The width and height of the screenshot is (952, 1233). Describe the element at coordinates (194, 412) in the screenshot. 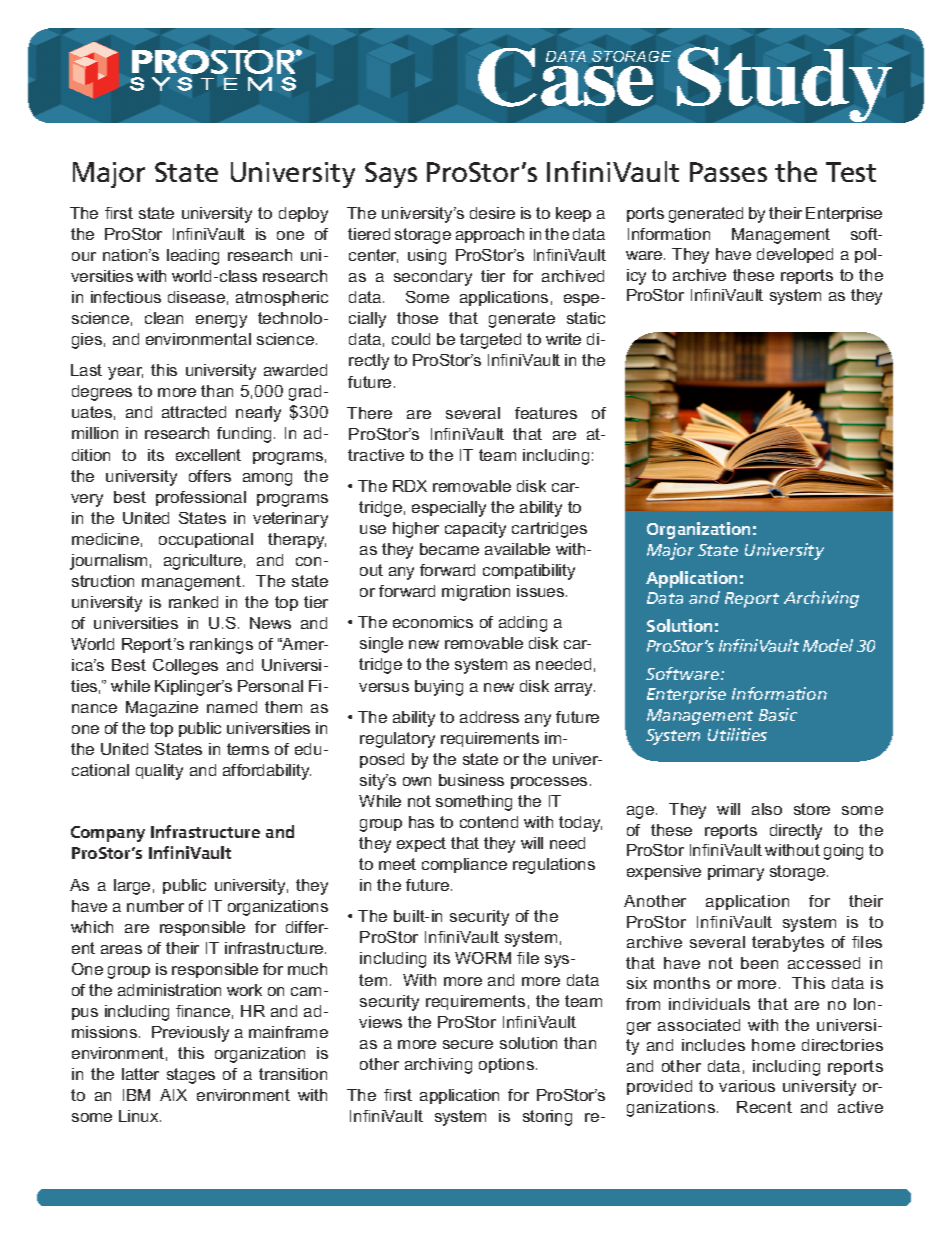

I see `attracted` at that location.
